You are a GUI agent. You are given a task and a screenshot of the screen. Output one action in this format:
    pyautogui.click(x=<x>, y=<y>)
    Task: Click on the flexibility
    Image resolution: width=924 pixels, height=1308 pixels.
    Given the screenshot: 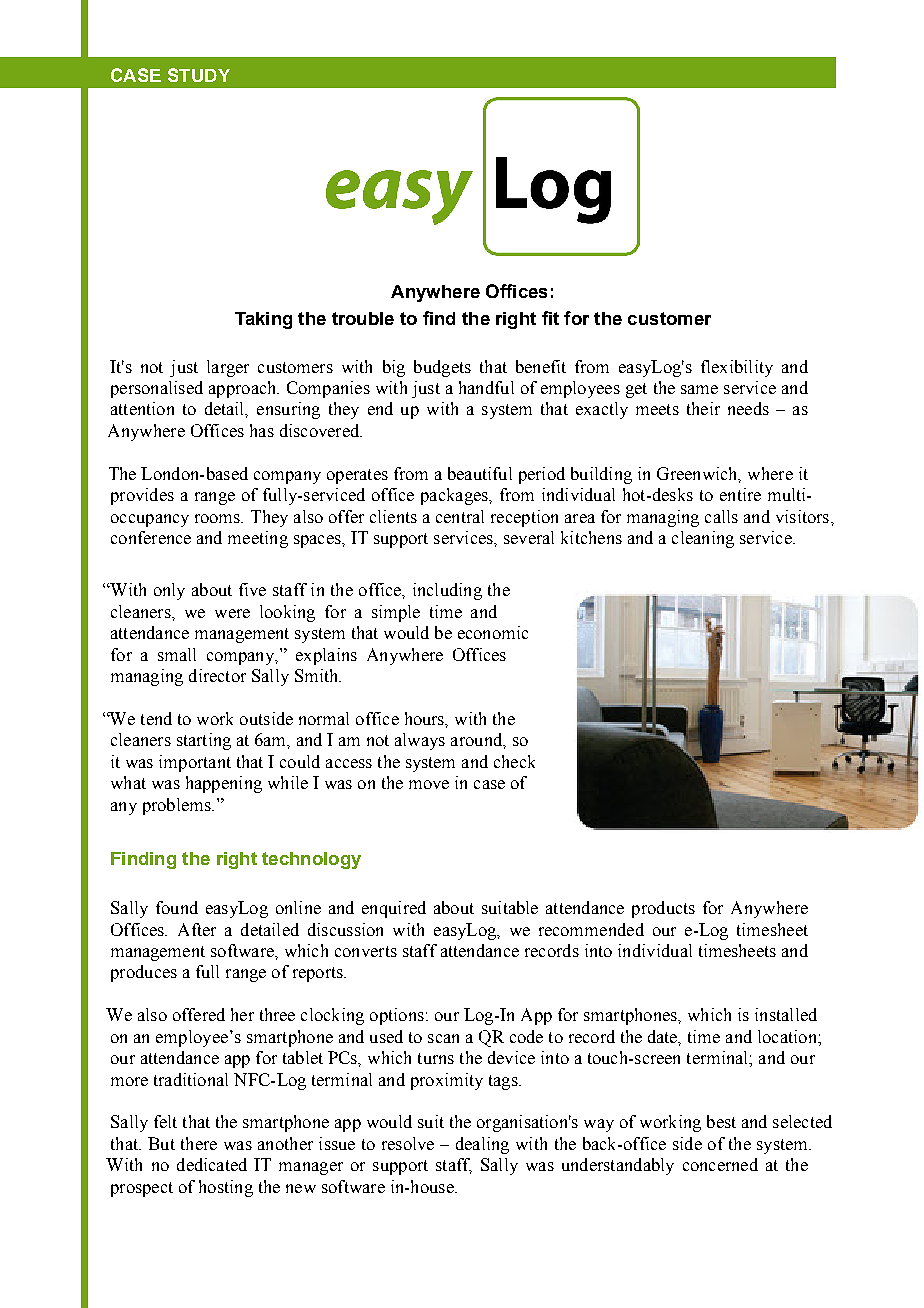 What is the action you would take?
    pyautogui.click(x=737, y=368)
